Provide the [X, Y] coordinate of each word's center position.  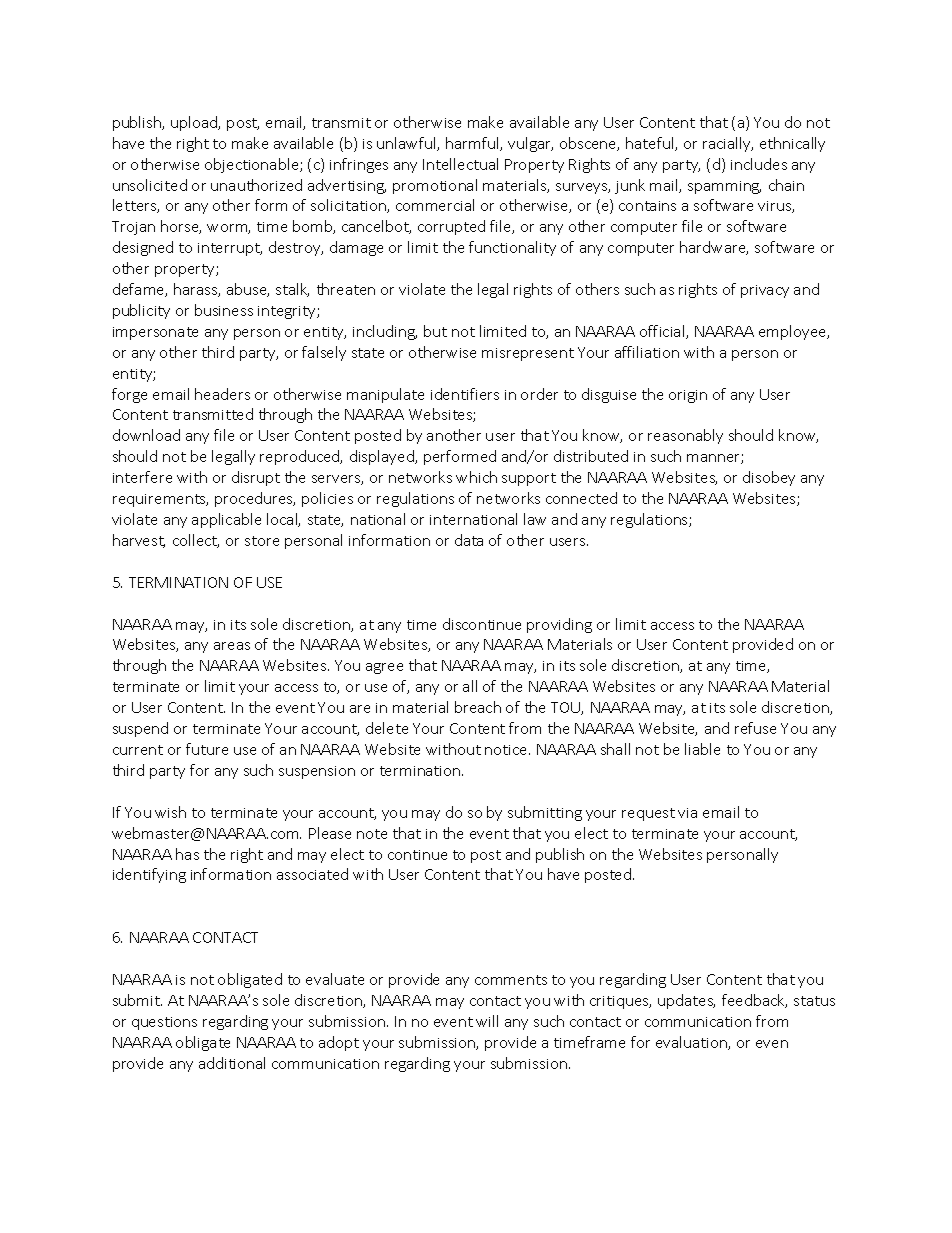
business [224, 310]
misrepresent [528, 354]
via [687, 813]
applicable [226, 520]
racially [728, 144]
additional [232, 1063]
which [476, 477]
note [372, 834]
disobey [769, 478]
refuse [755, 728]
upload [195, 123]
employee [794, 332]
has [187, 854]
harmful [473, 144]
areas [232, 646]
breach [478, 707]
